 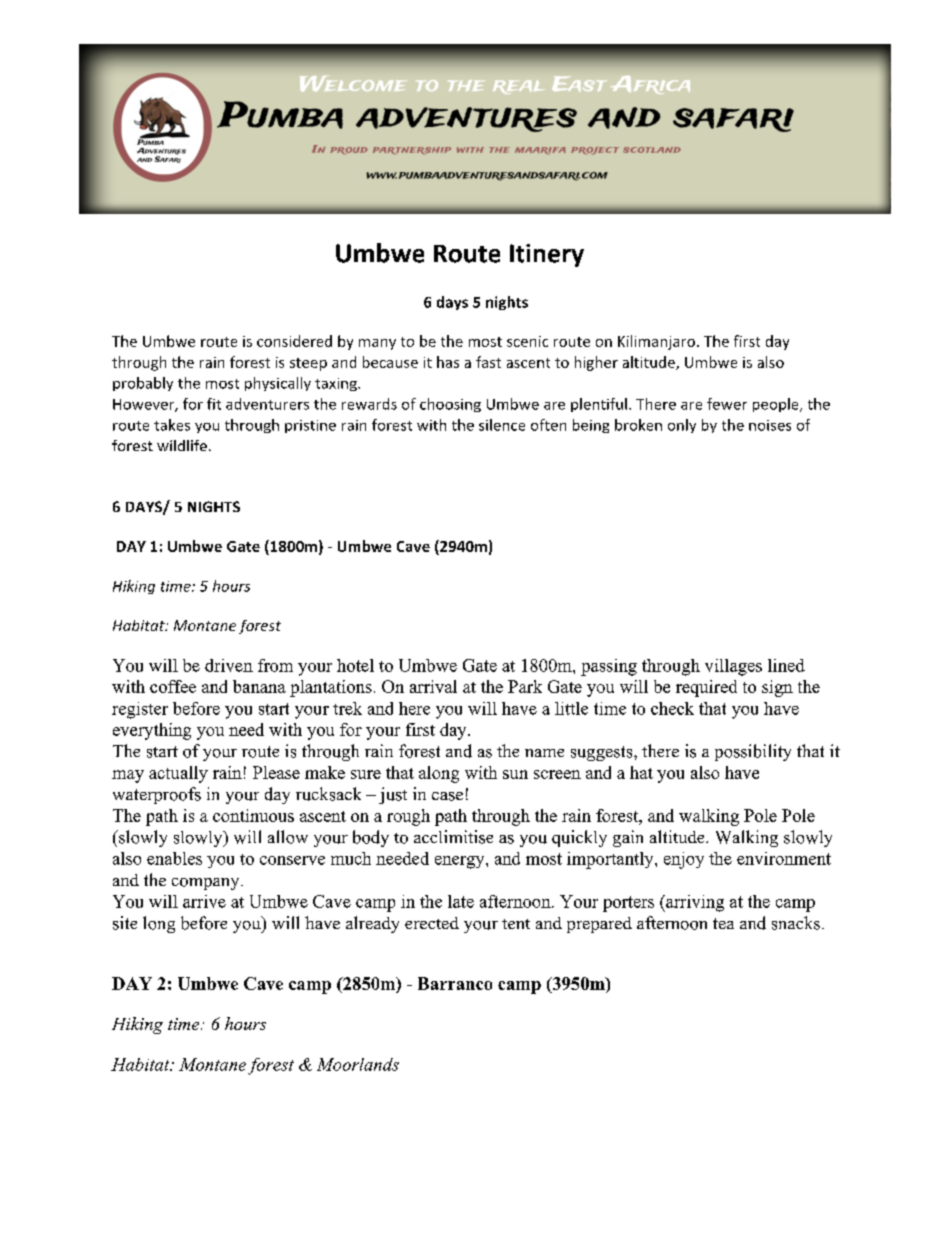 I want to click on probably, so click(x=143, y=384).
